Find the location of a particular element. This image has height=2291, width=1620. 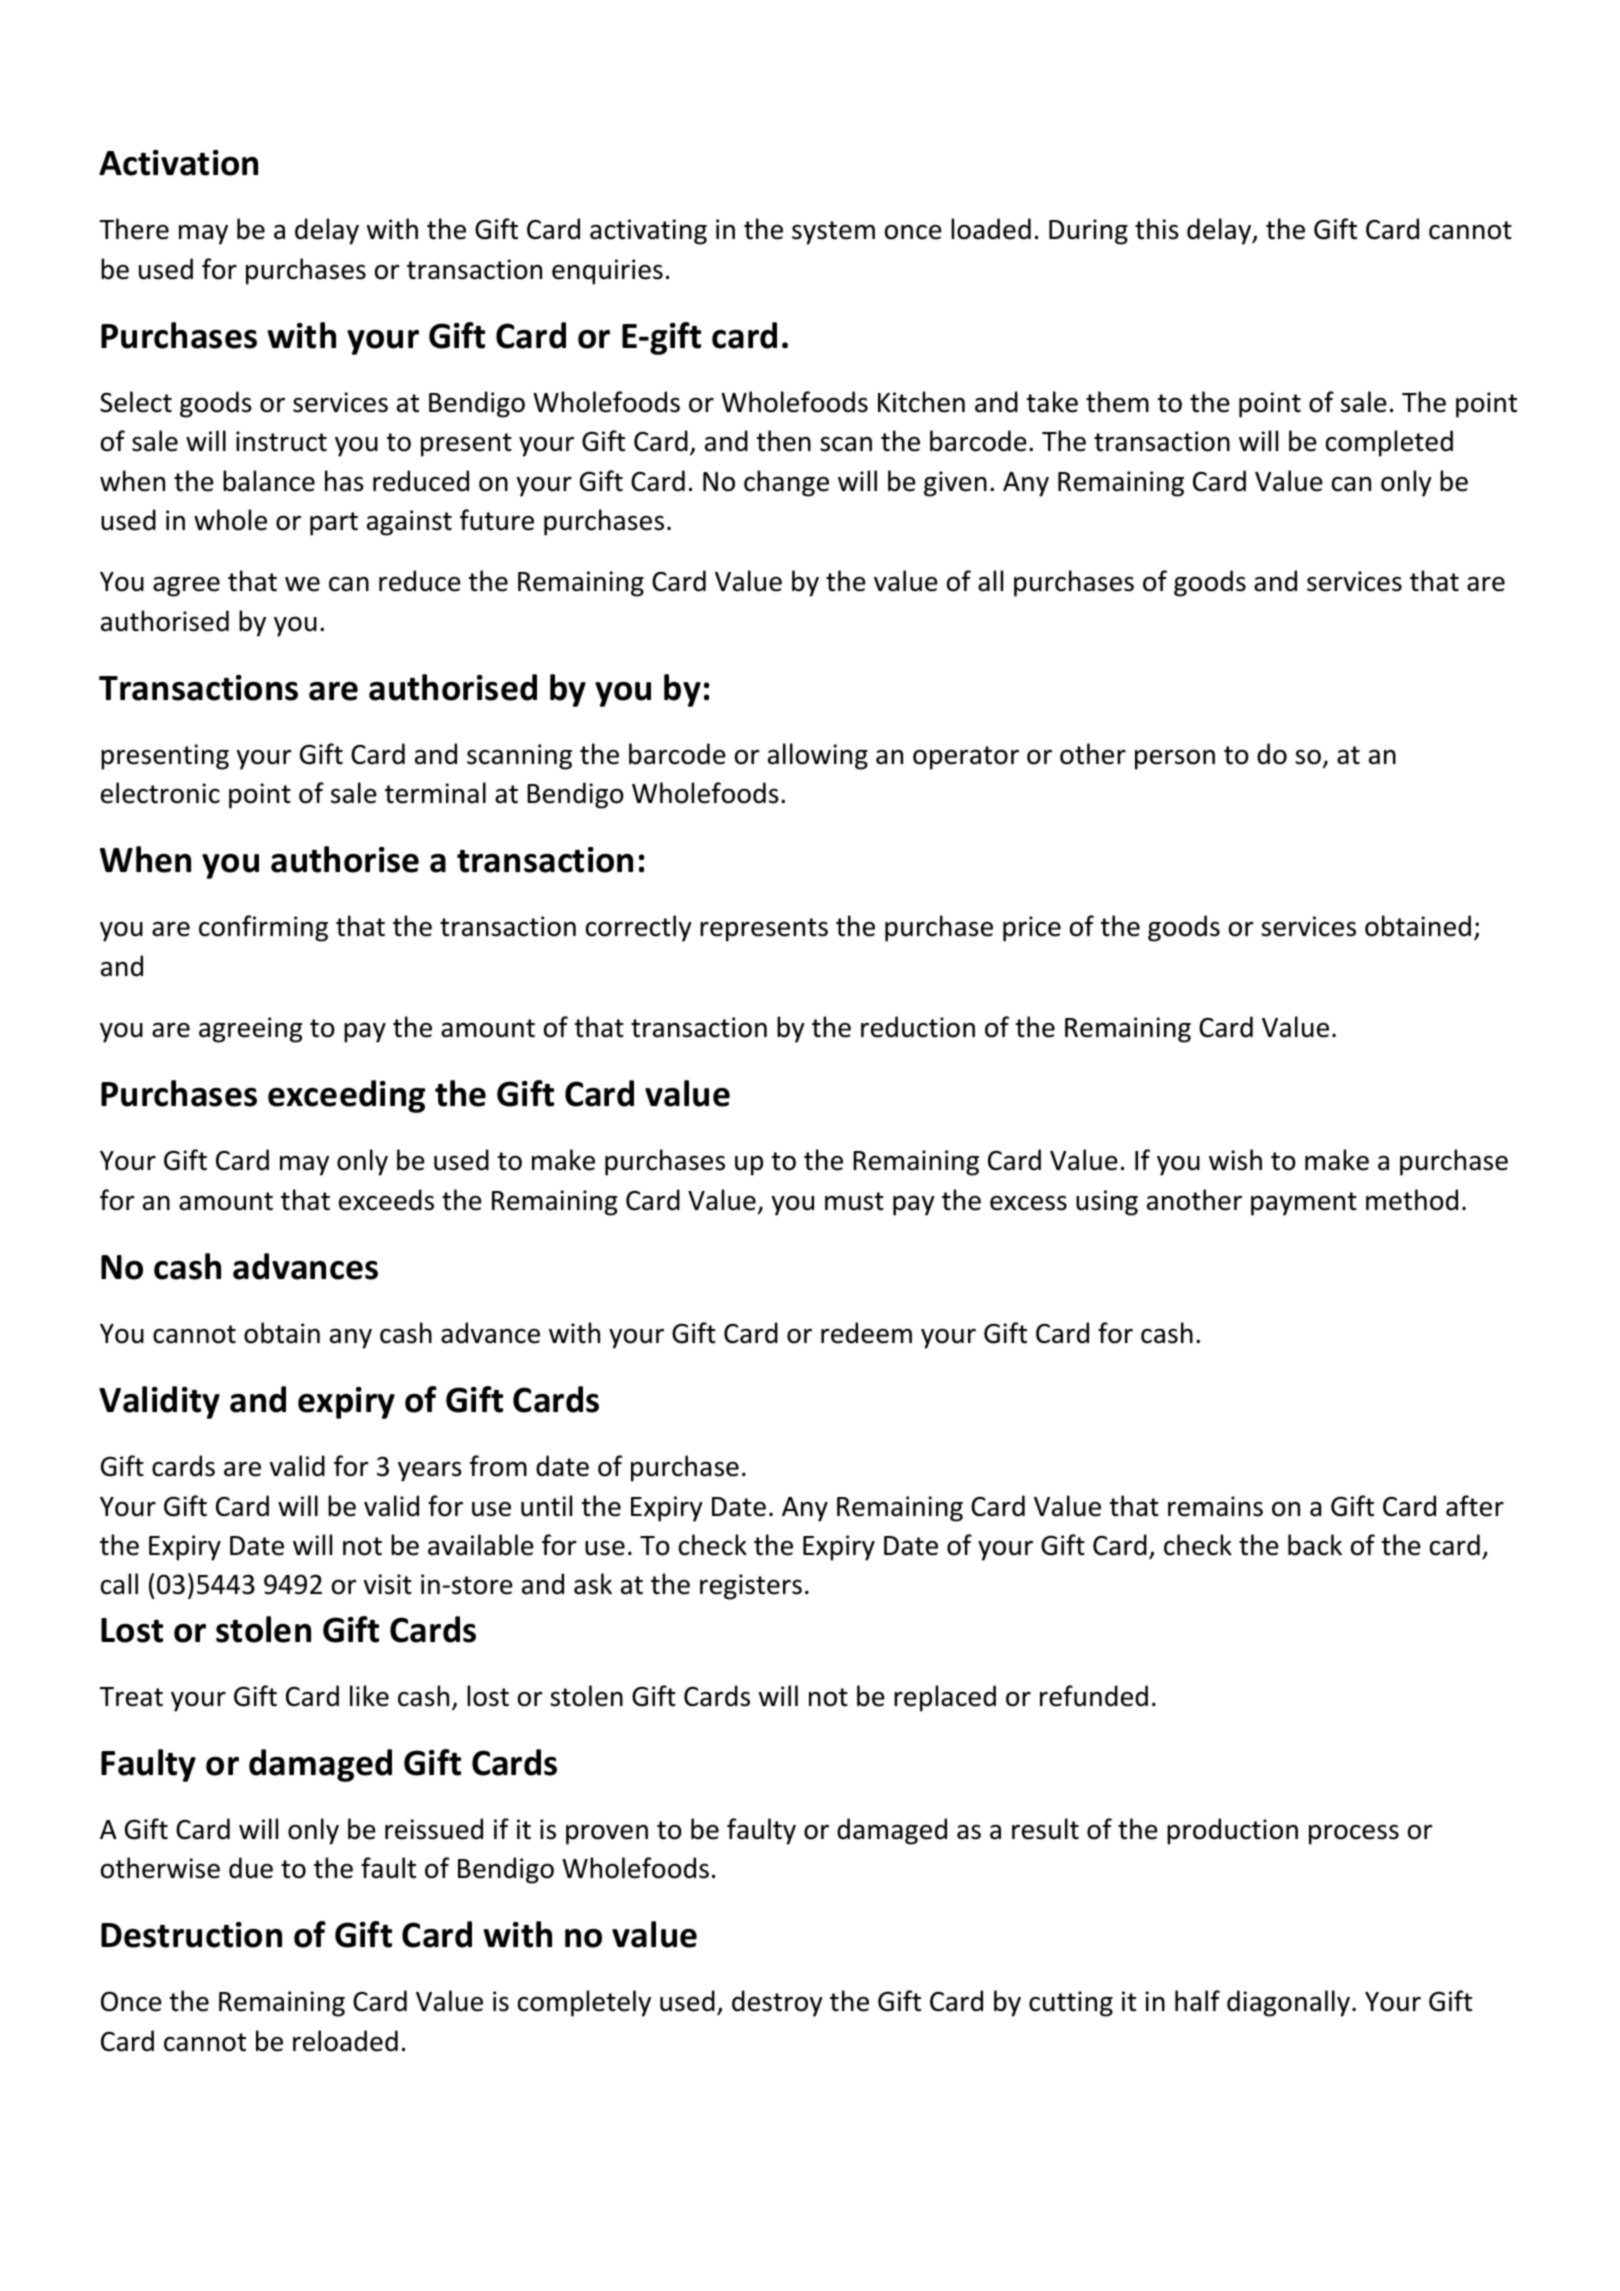

this is located at coordinates (1157, 229).
